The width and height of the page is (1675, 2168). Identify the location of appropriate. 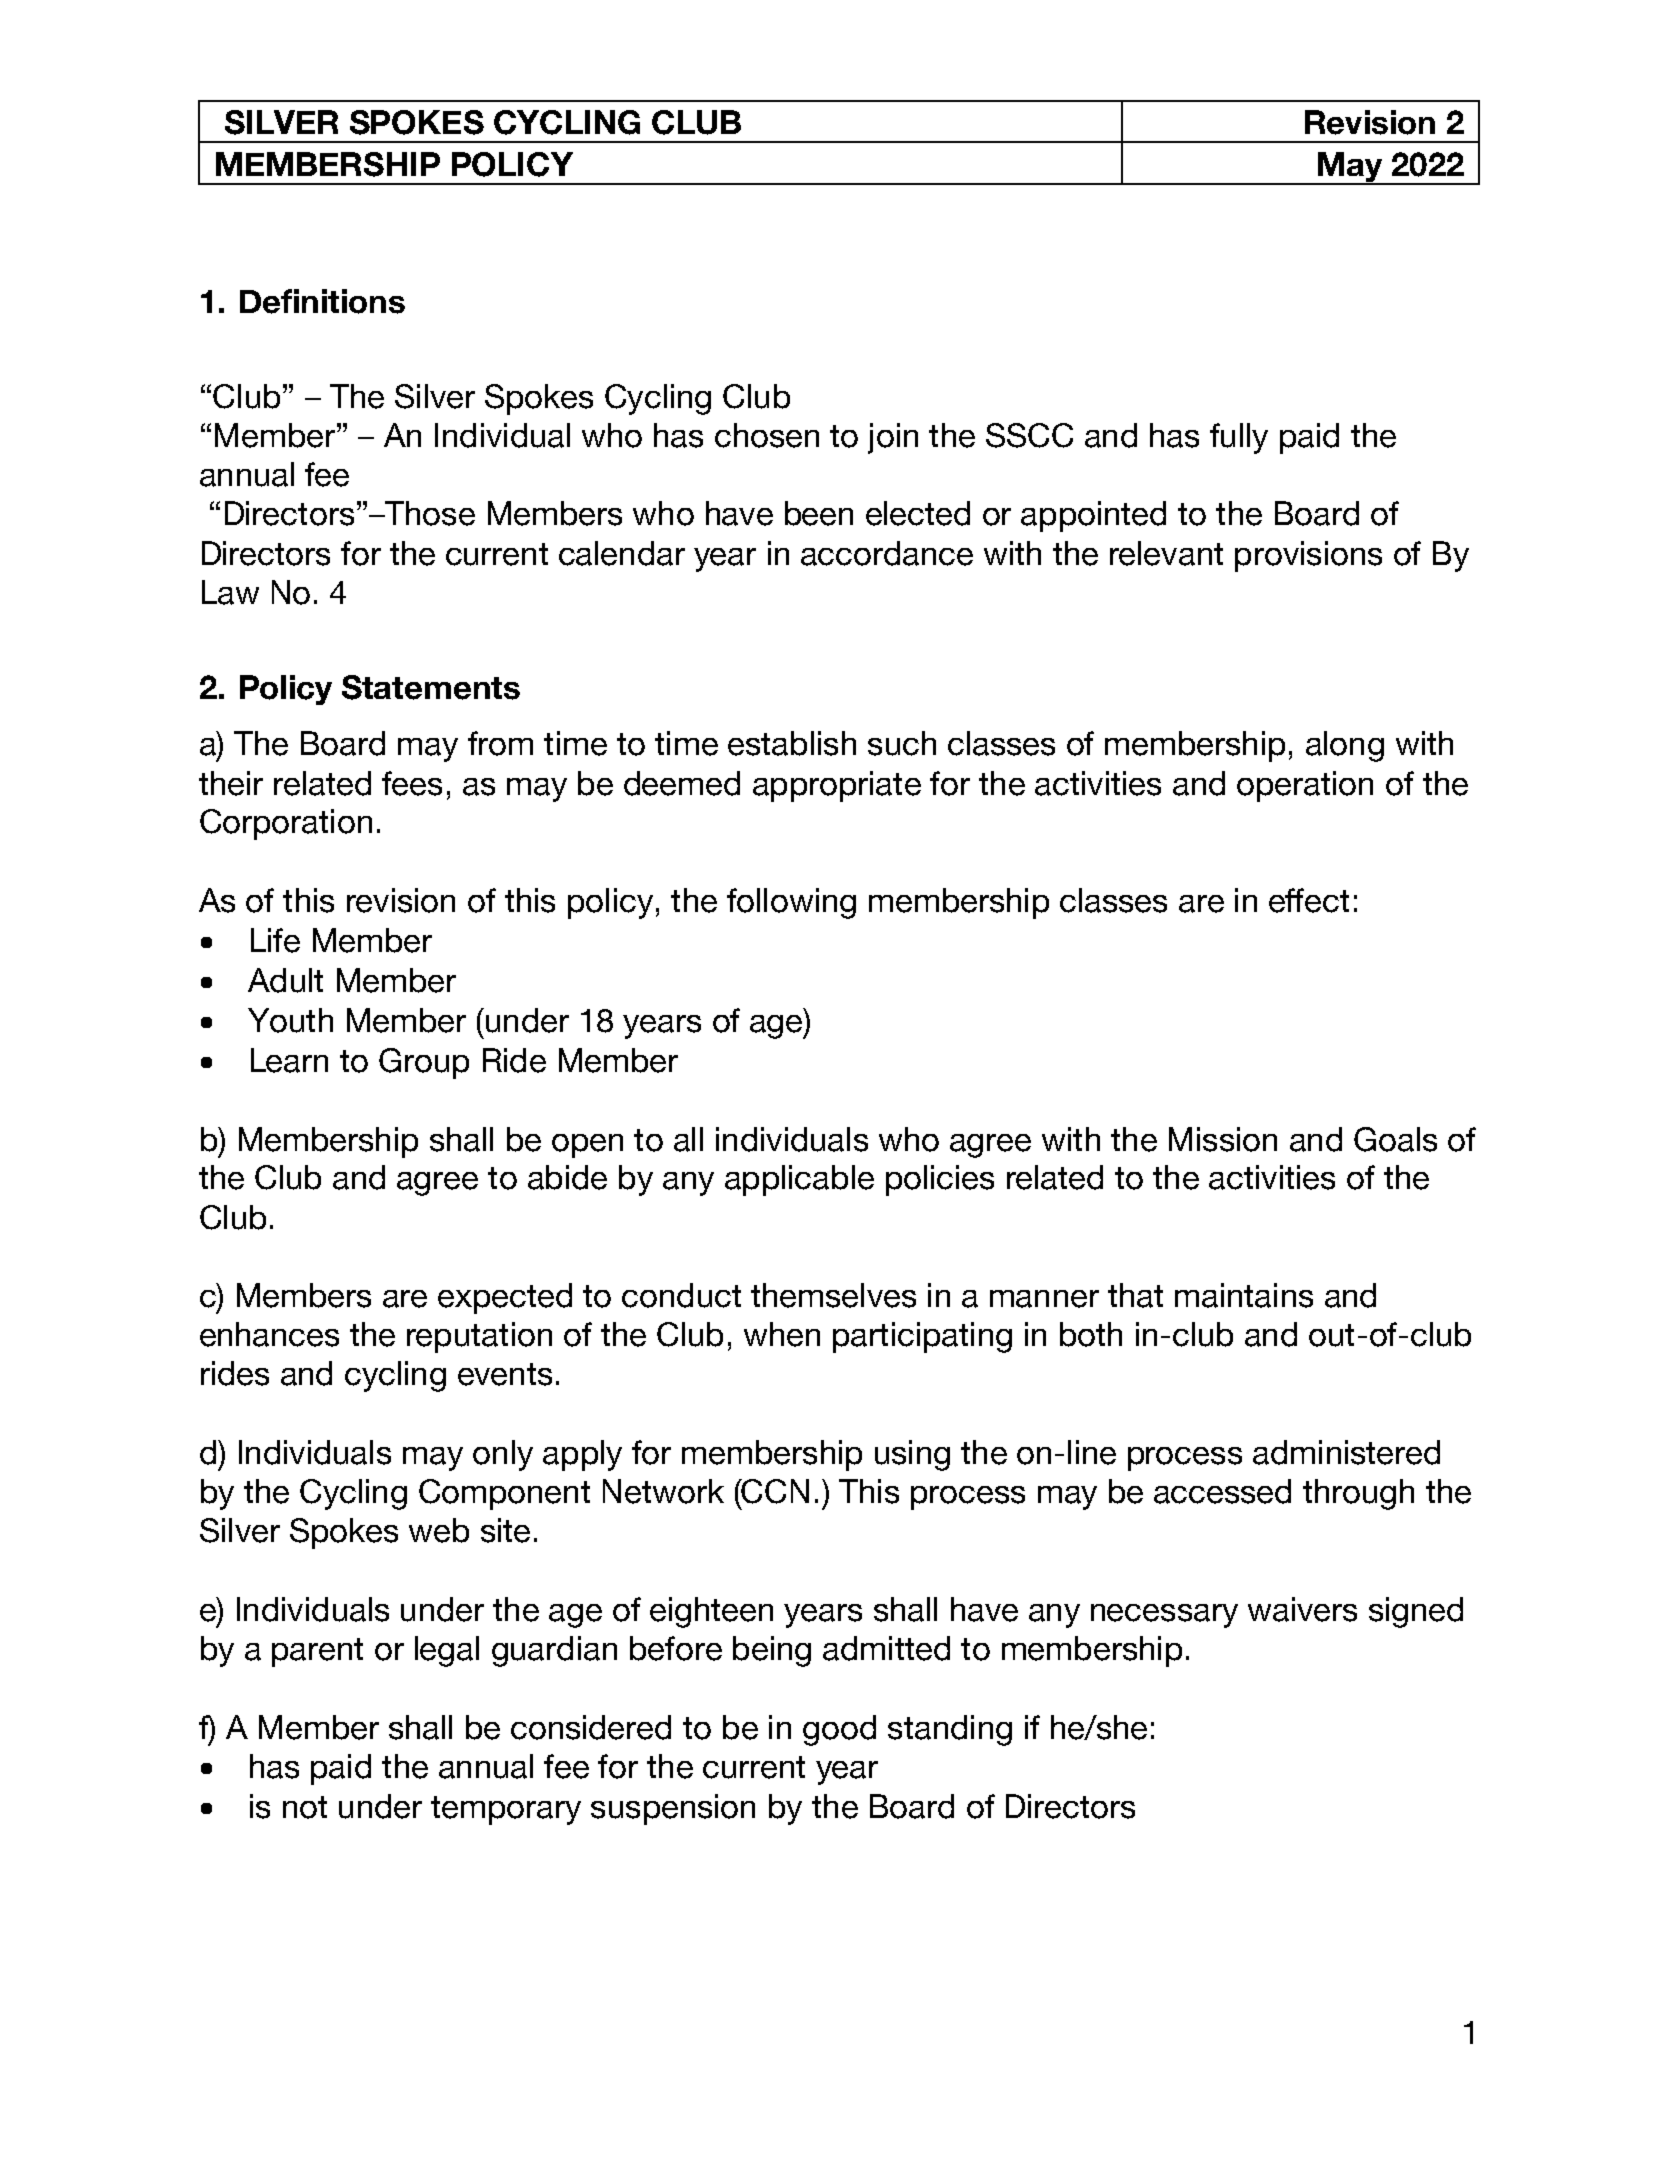
(837, 786).
